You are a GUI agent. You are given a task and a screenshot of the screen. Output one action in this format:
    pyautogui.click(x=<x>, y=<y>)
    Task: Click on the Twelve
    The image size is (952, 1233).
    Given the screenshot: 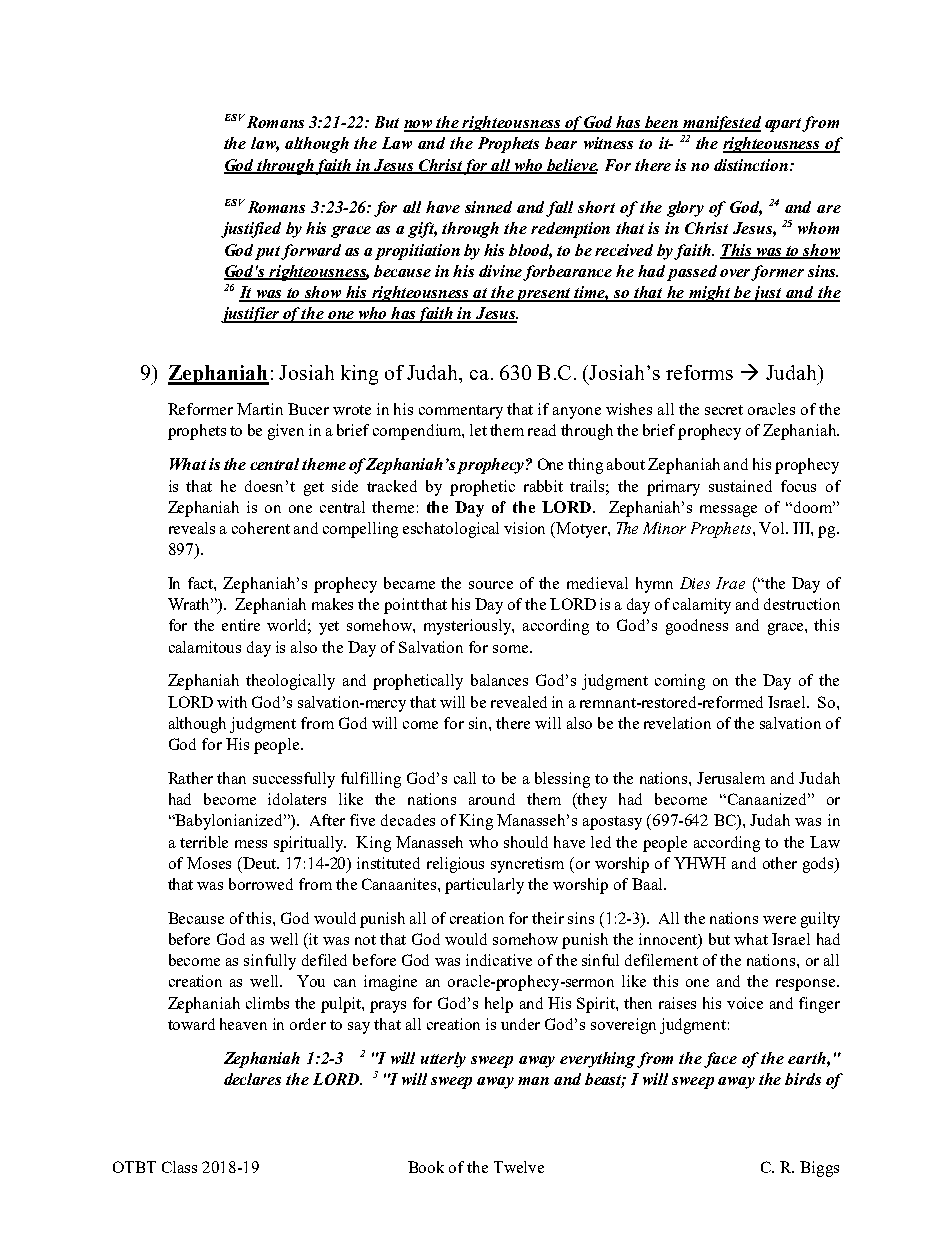 What is the action you would take?
    pyautogui.click(x=519, y=1167)
